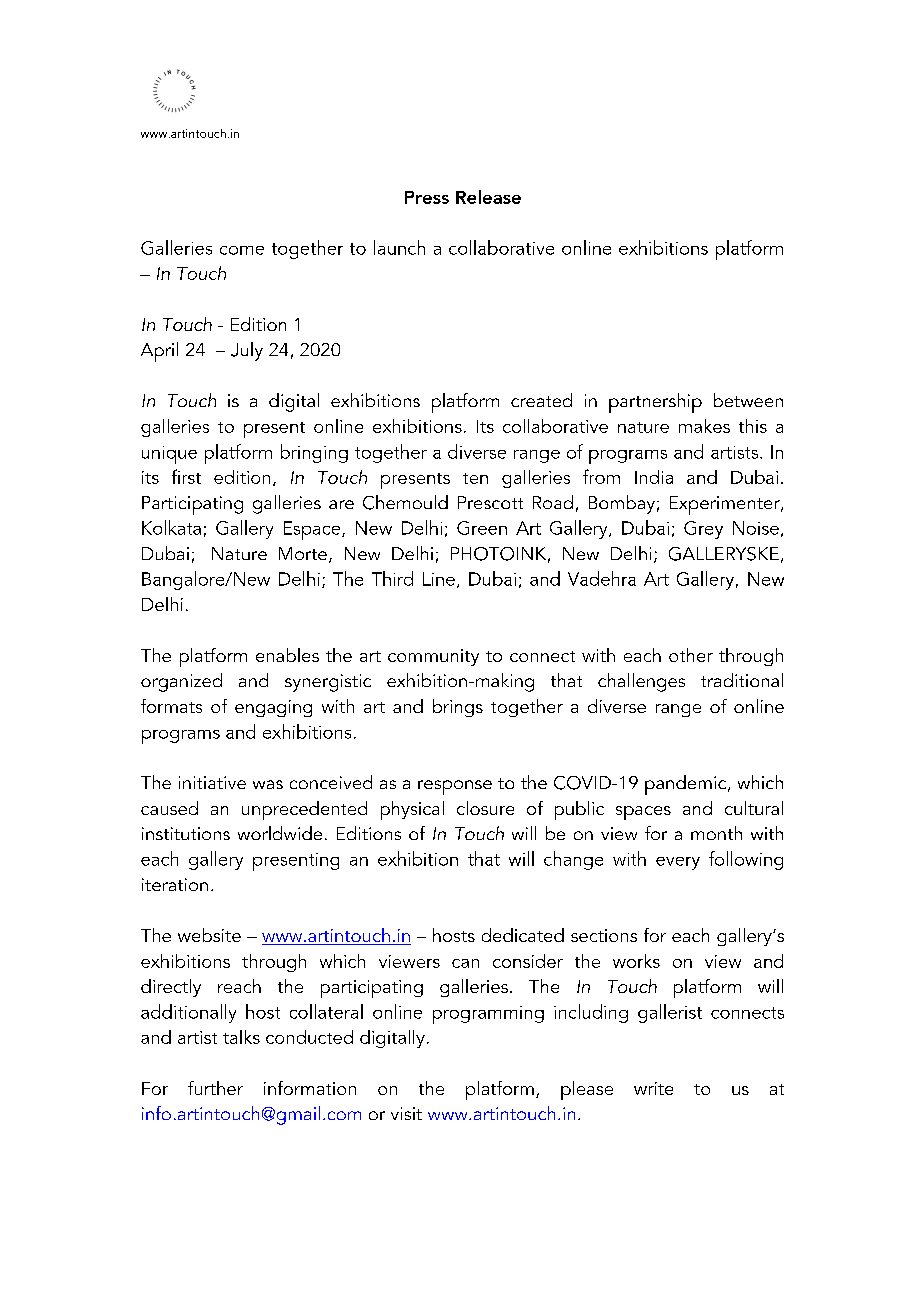 Image resolution: width=924 pixels, height=1308 pixels. What do you see at coordinates (175, 884) in the document?
I see `iteration` at bounding box center [175, 884].
